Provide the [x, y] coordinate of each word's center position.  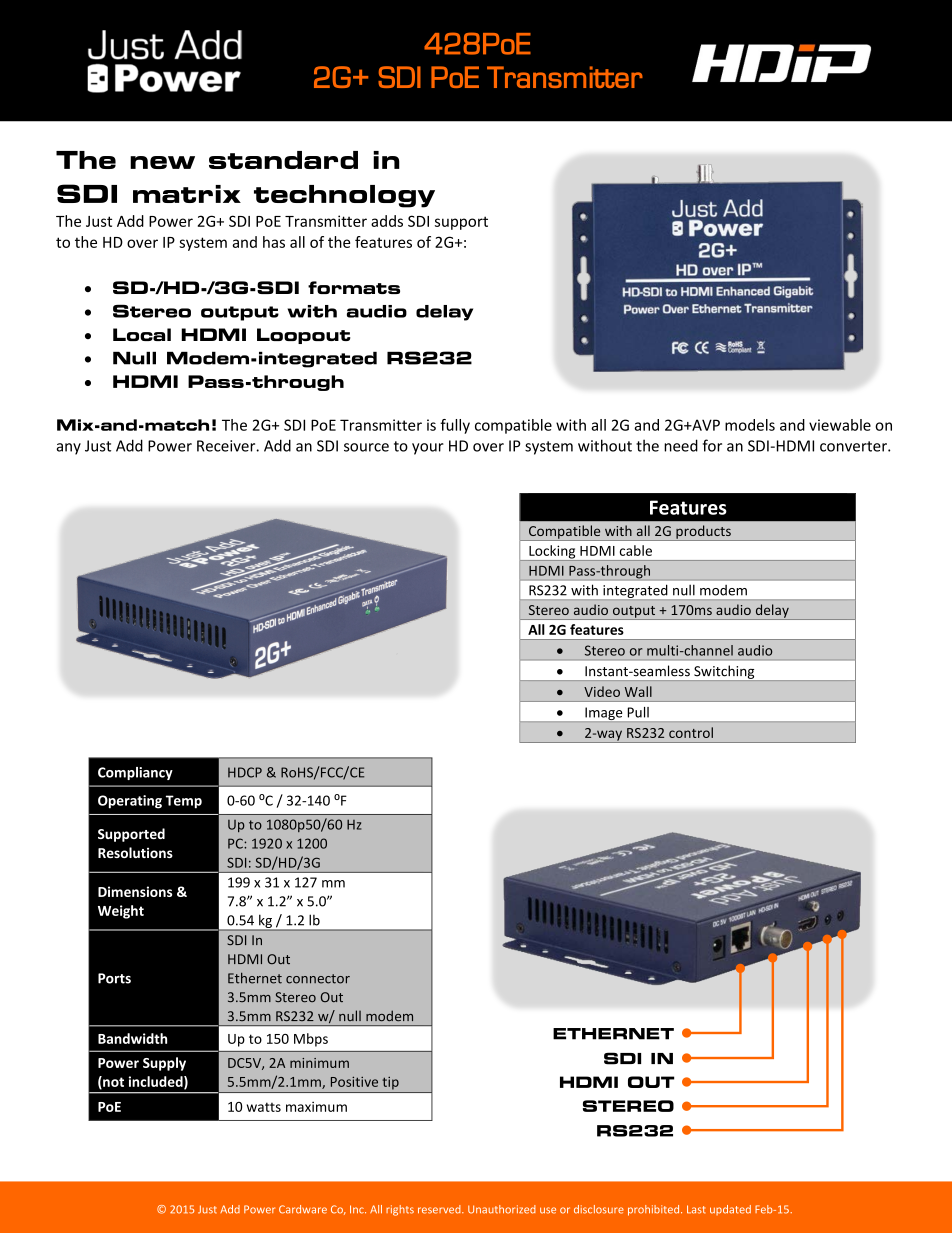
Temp [184, 802]
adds [387, 221]
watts [264, 1107]
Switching [724, 673]
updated [730, 1210]
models [750, 425]
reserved [440, 1209]
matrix [187, 194]
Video [602, 691]
